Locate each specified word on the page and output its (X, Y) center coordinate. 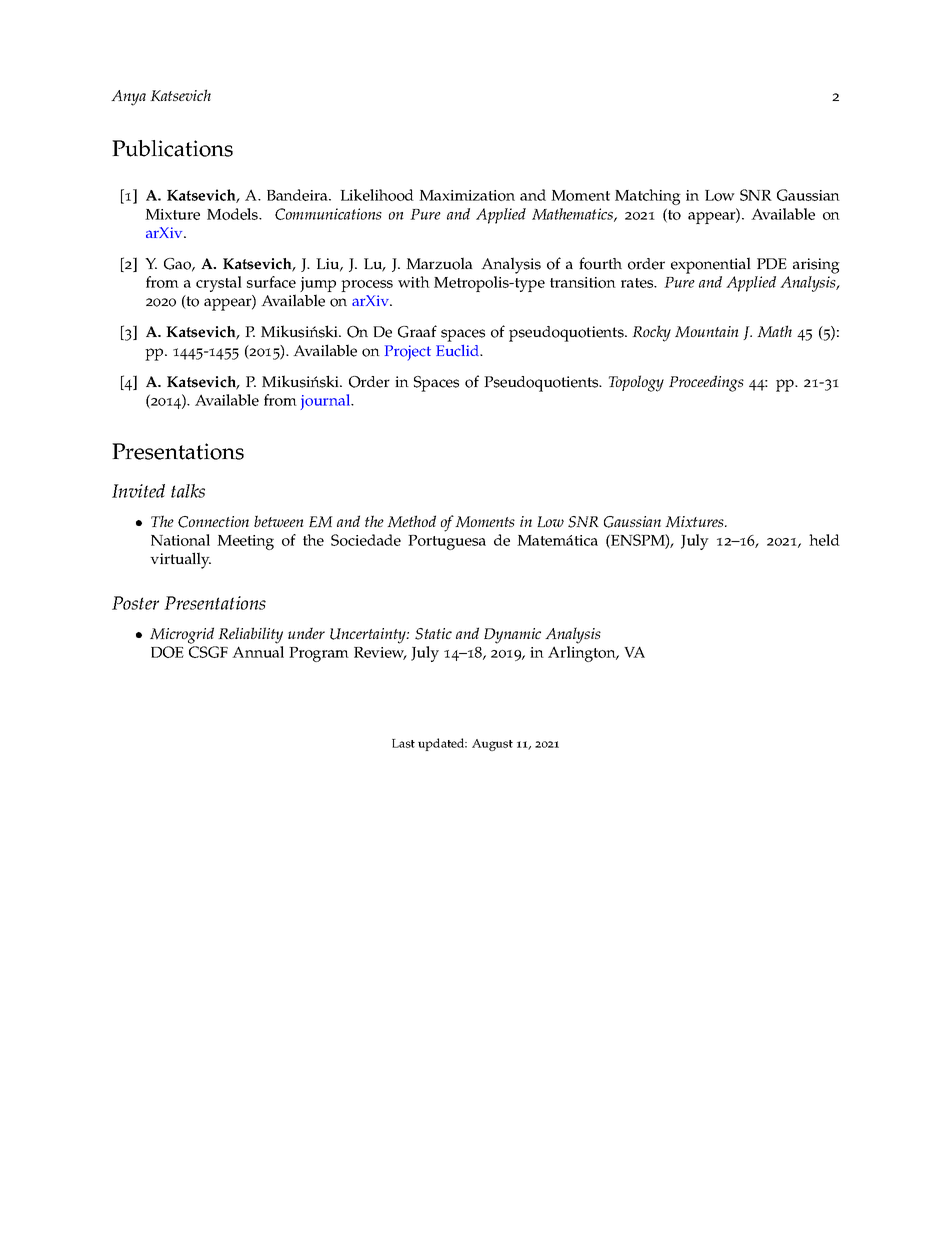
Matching (648, 197)
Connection (213, 522)
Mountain (707, 332)
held (824, 540)
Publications (172, 148)
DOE (167, 652)
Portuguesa (447, 542)
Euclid (459, 351)
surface (271, 282)
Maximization (467, 195)
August (492, 745)
